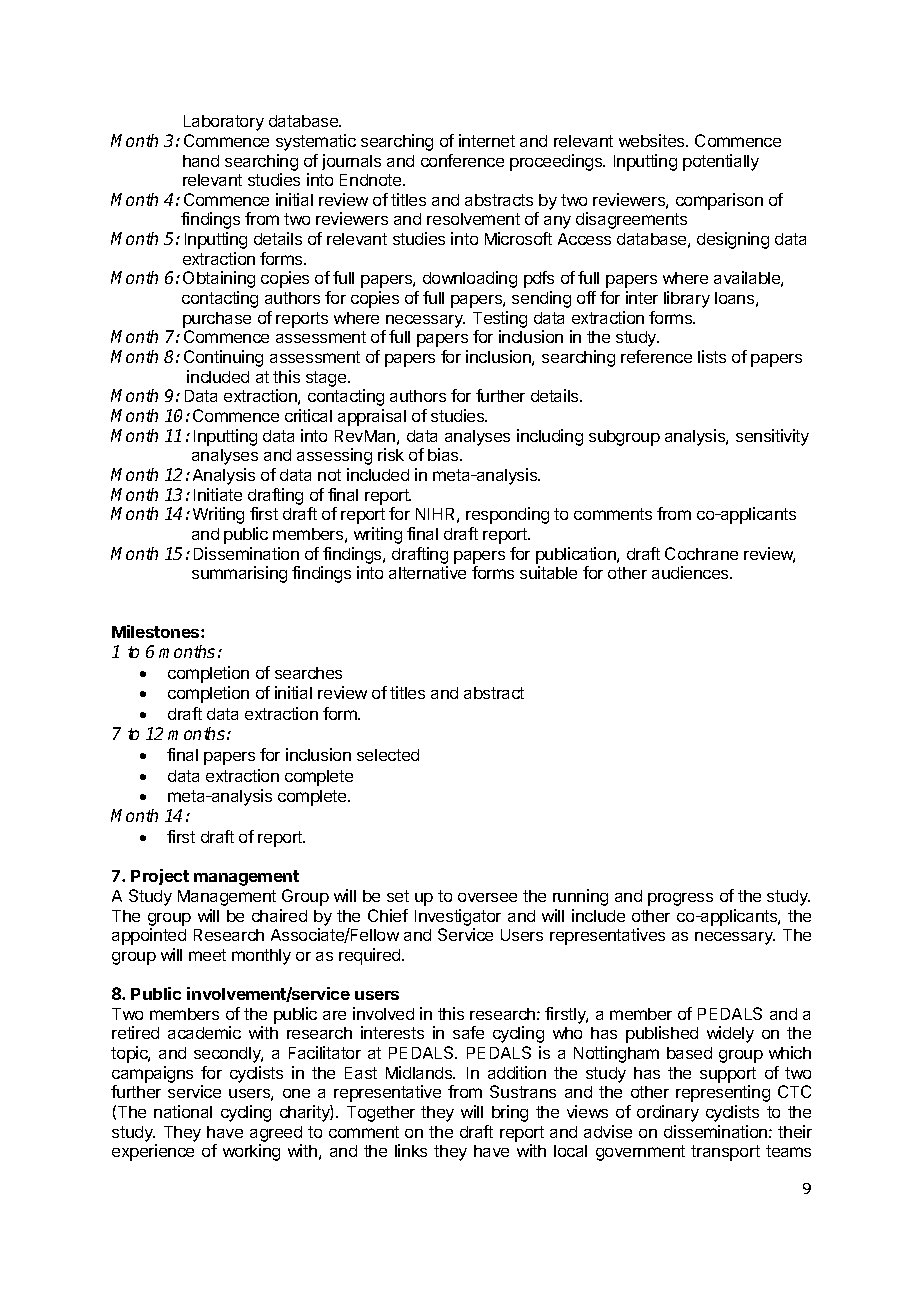 The image size is (924, 1308). What do you see at coordinates (721, 162) in the screenshot?
I see `potentially` at bounding box center [721, 162].
